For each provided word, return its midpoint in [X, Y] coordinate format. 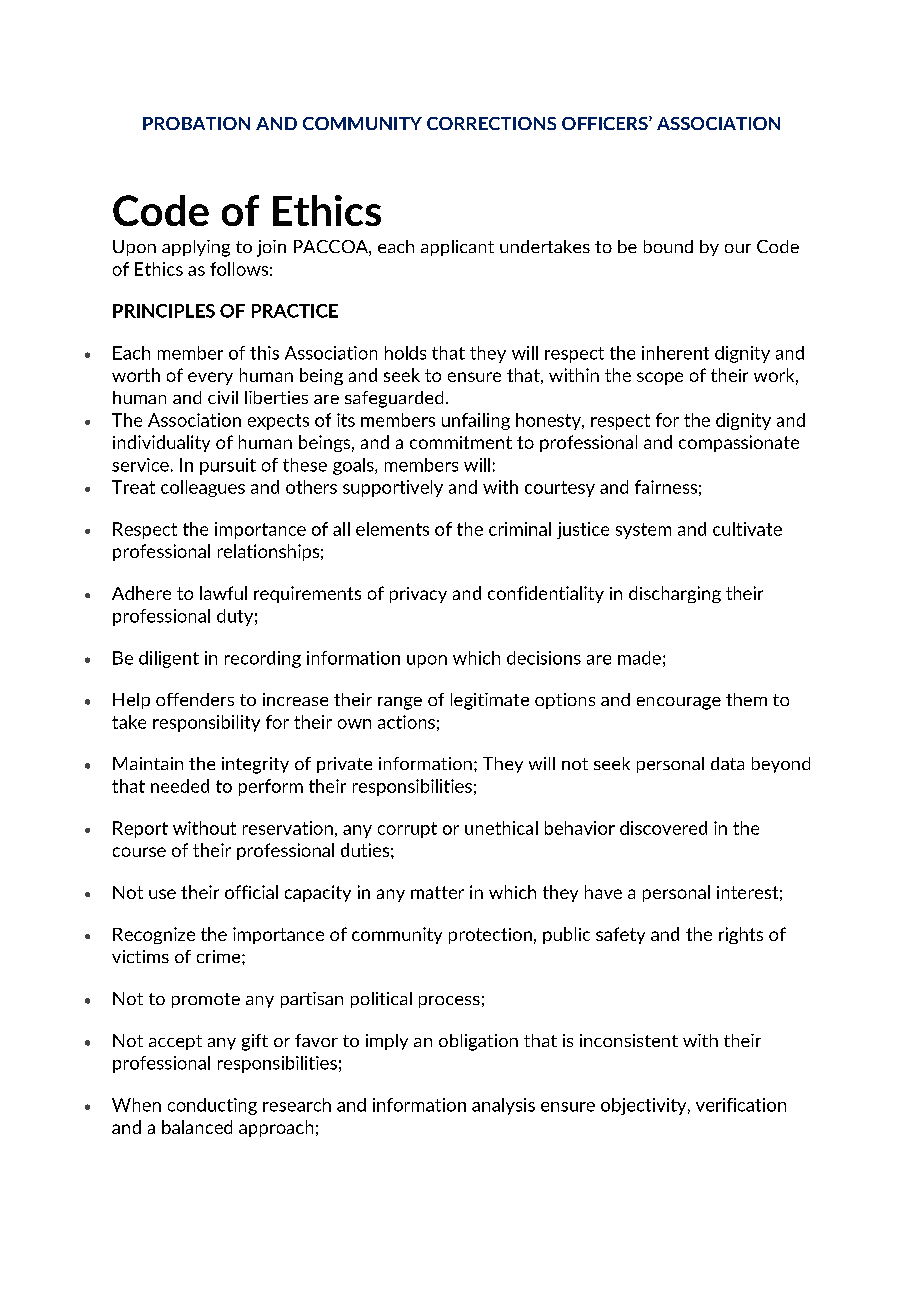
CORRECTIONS [491, 123]
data [727, 763]
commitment [461, 442]
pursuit [228, 466]
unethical [501, 828]
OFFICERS [606, 123]
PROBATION [196, 123]
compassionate [739, 443]
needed [180, 786]
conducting [212, 1106]
